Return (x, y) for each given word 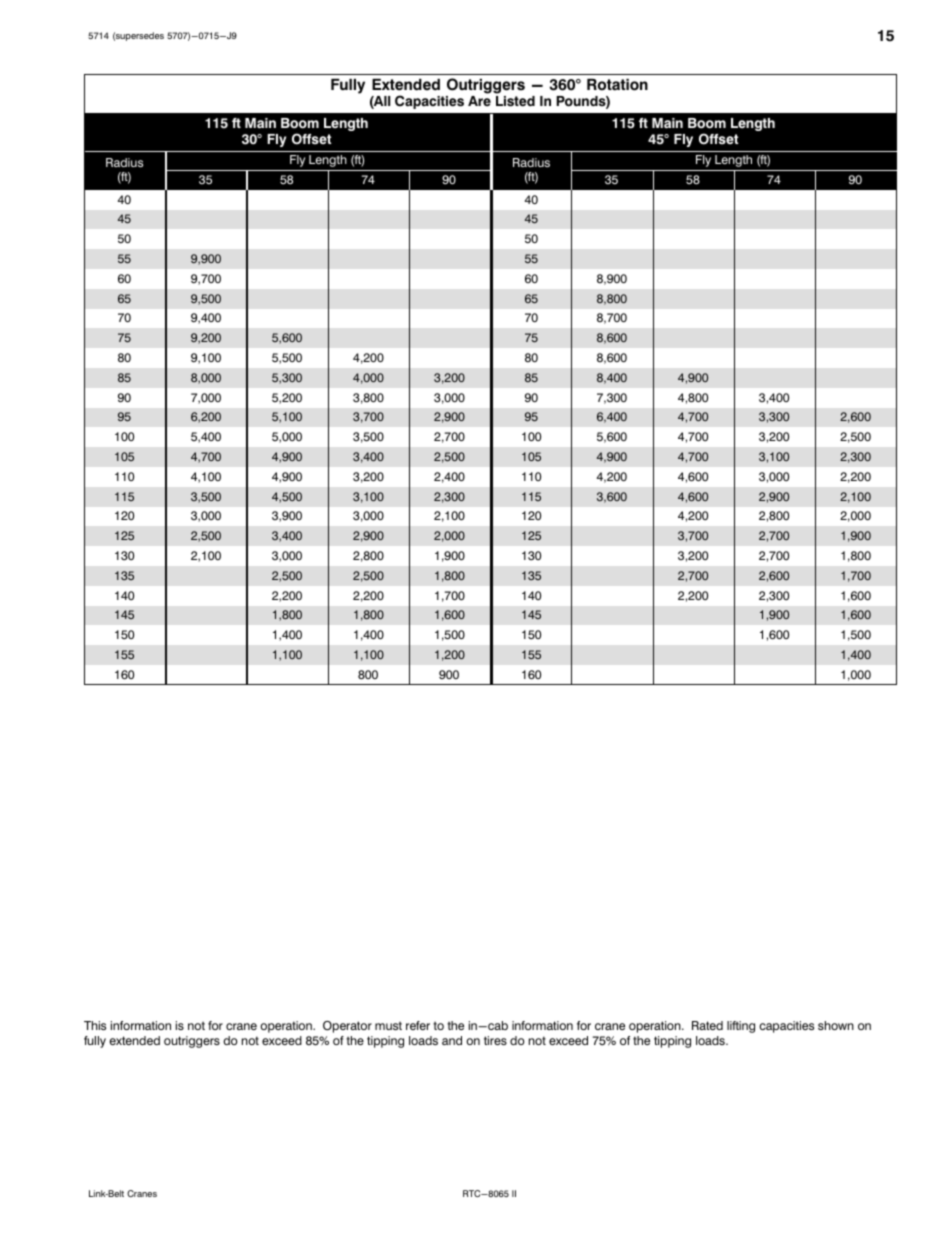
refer (418, 1025)
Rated (707, 1025)
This (95, 1025)
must (388, 1025)
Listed (515, 101)
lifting (741, 1027)
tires (495, 1040)
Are (479, 101)
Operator (347, 1027)
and (452, 1040)
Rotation (617, 85)
